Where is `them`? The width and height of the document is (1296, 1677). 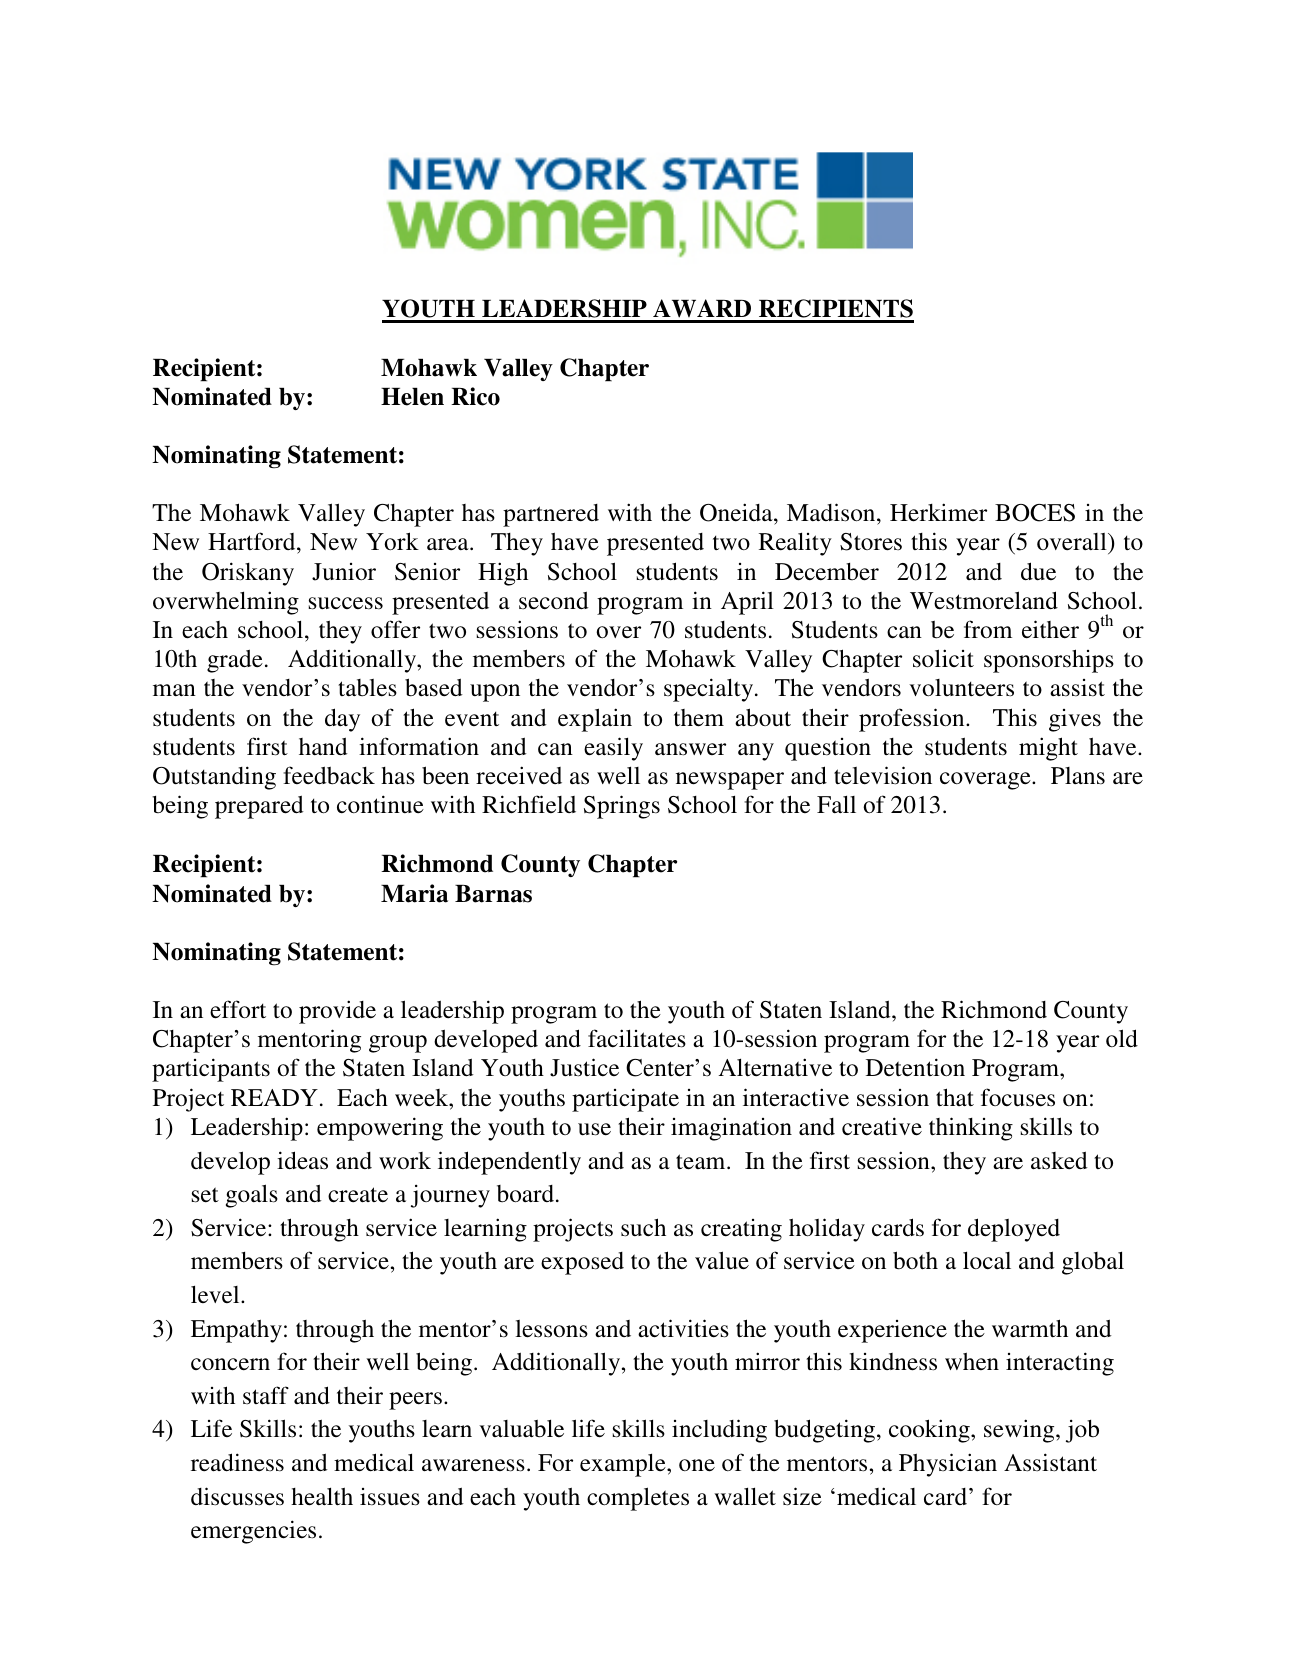 them is located at coordinates (699, 718).
